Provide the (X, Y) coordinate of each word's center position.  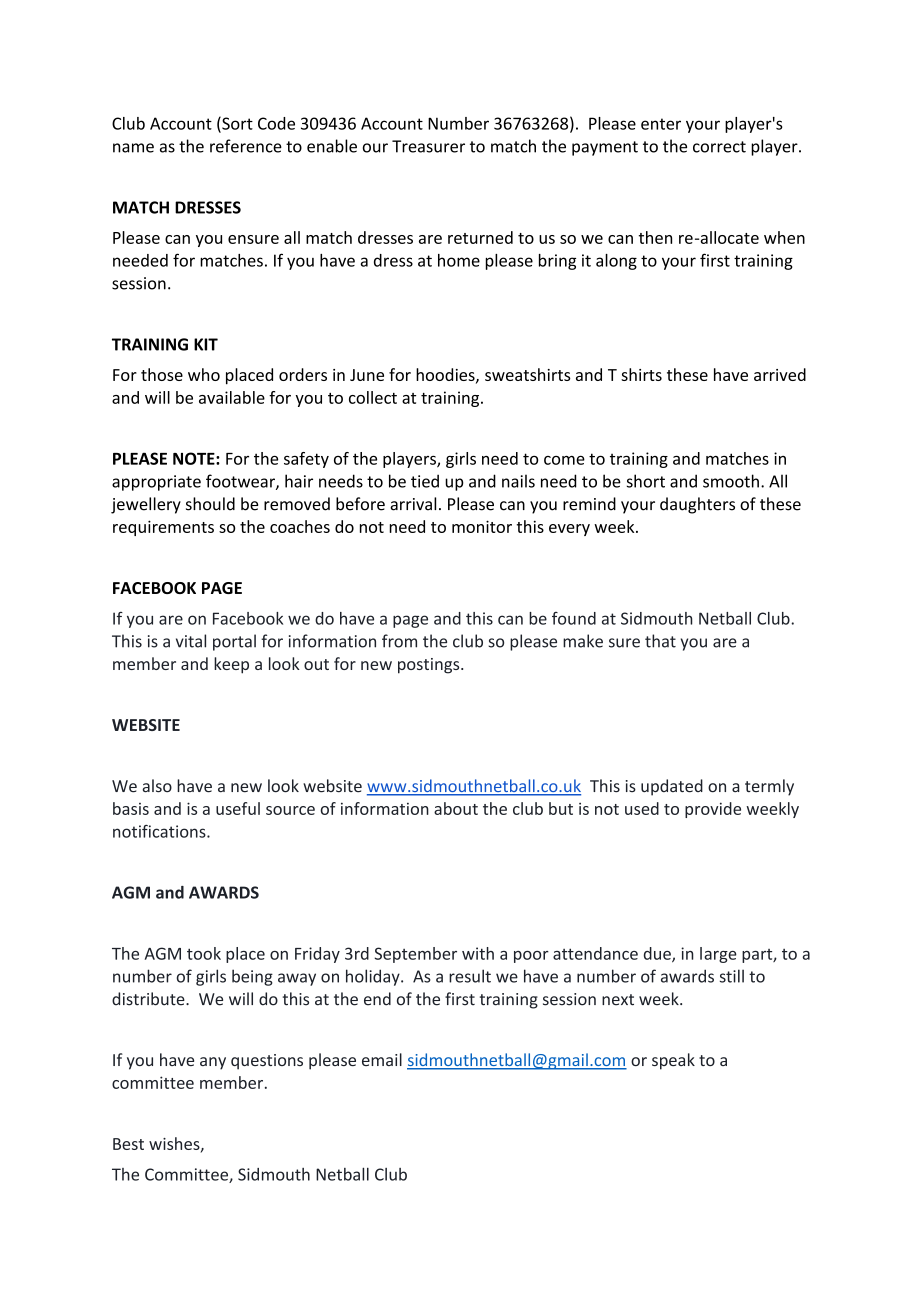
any (213, 1063)
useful (238, 808)
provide (713, 810)
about (456, 808)
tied (425, 481)
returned (480, 237)
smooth (731, 481)
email (382, 1059)
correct (719, 147)
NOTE (195, 458)
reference (246, 146)
